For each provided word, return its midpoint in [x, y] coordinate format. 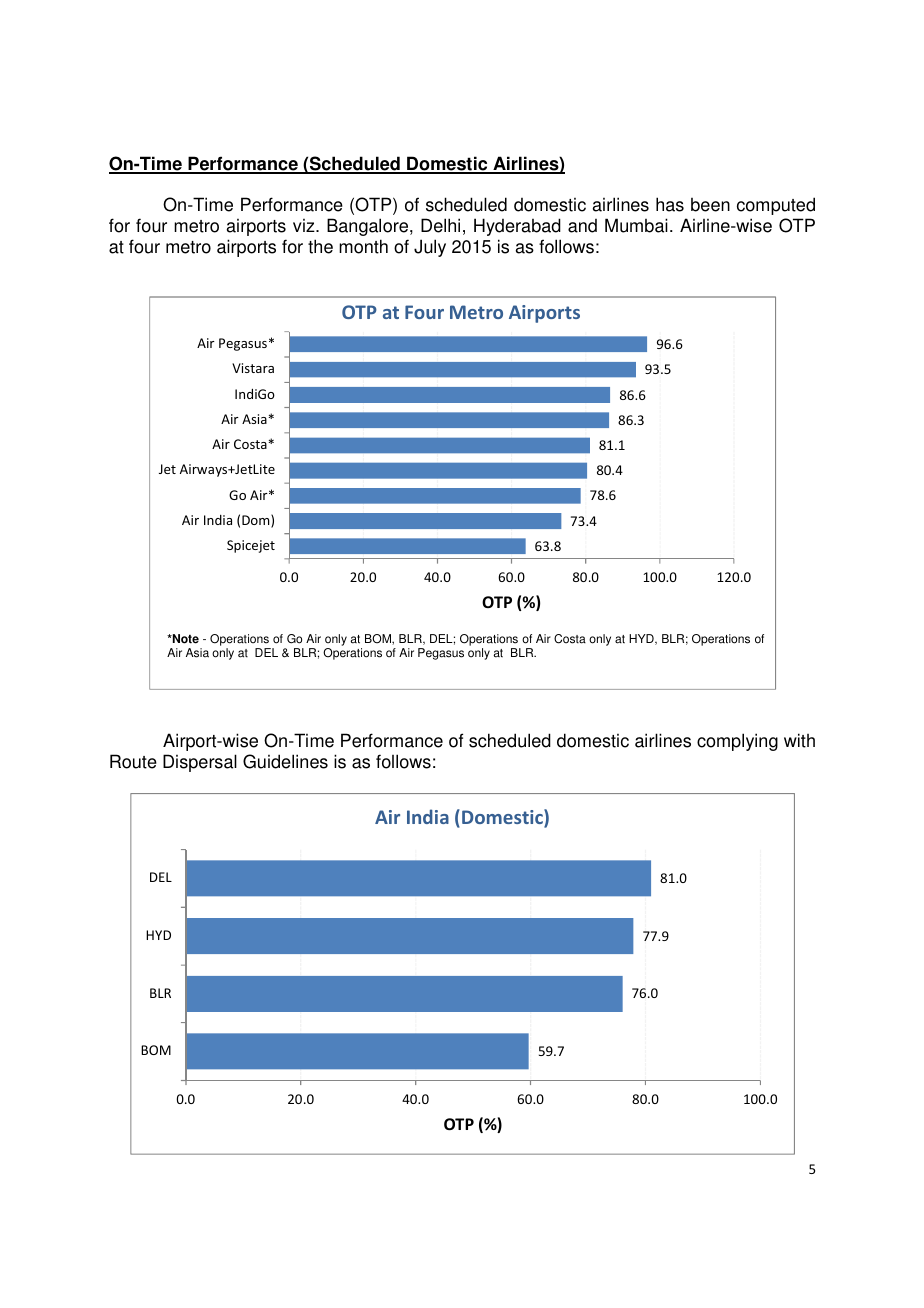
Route [133, 761]
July [430, 248]
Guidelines [285, 761]
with [799, 740]
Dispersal [200, 763]
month [363, 246]
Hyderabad [517, 227]
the [320, 246]
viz [305, 225]
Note [185, 639]
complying [737, 742]
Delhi [440, 225]
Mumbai [636, 225]
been [710, 205]
